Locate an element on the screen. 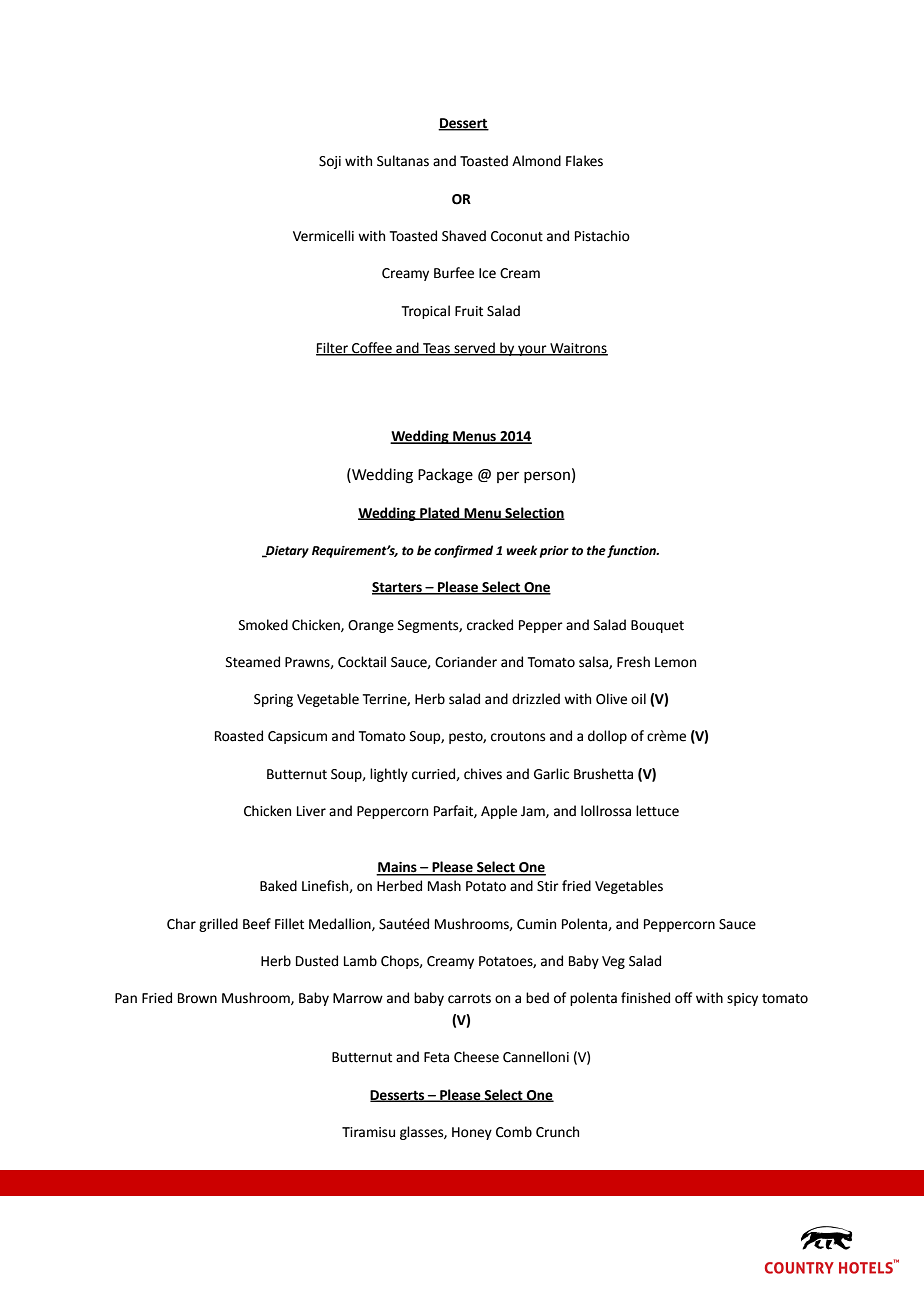 The image size is (924, 1307). Pistachio is located at coordinates (602, 236).
